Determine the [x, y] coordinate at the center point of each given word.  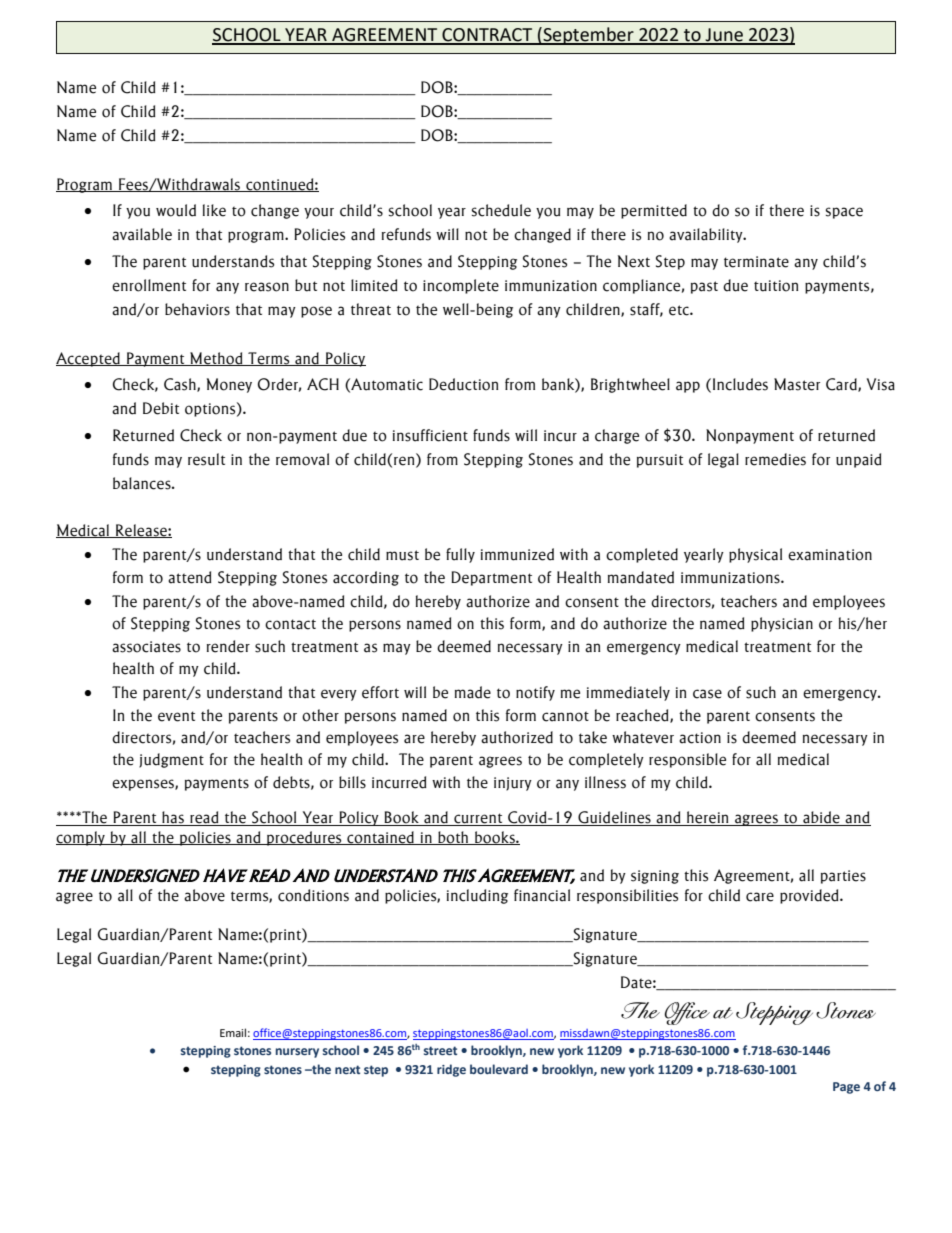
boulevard [499, 1069]
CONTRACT [487, 36]
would [176, 210]
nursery [297, 1053]
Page [846, 1088]
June [724, 36]
